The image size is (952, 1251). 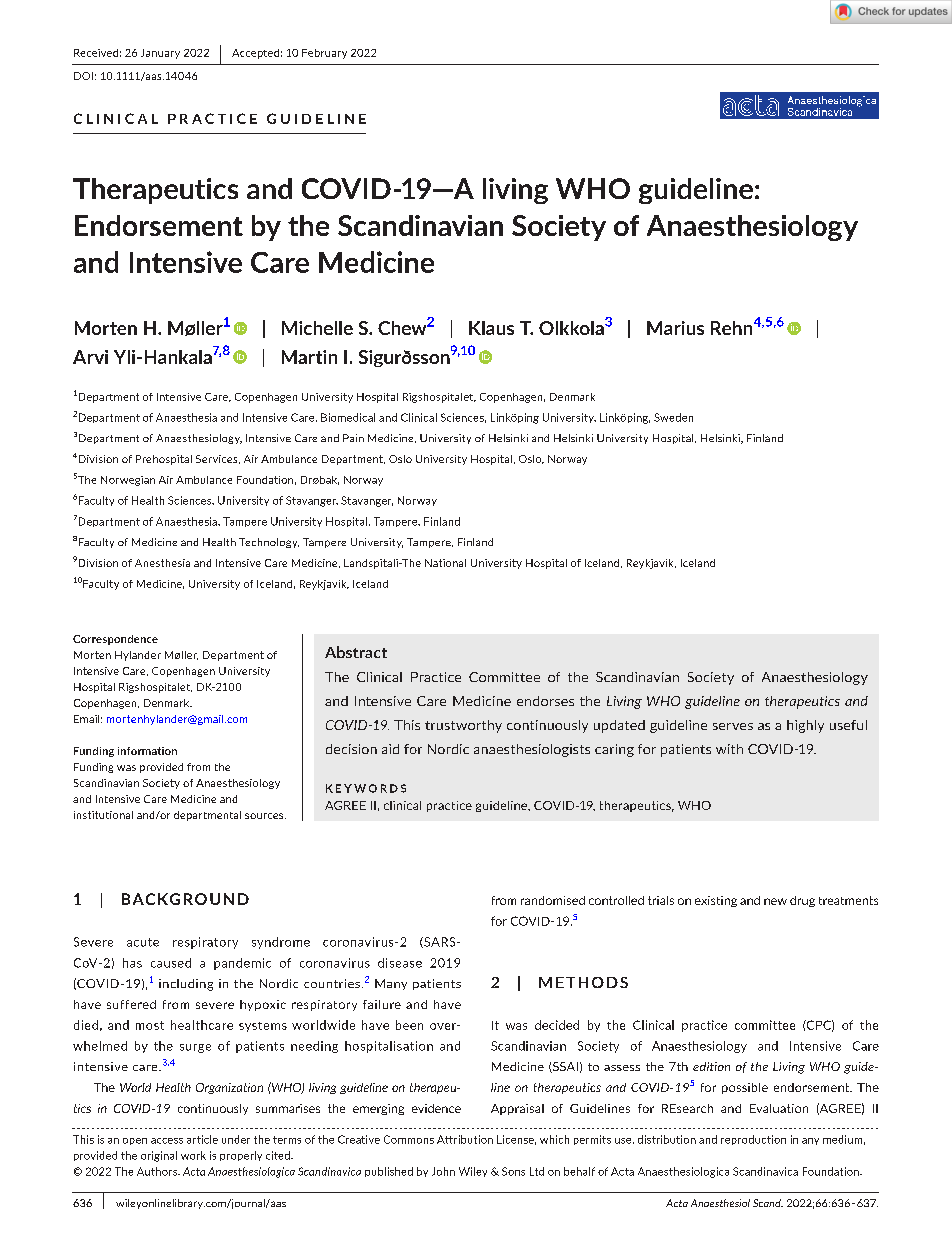 I want to click on Anesthesia, so click(x=162, y=563).
